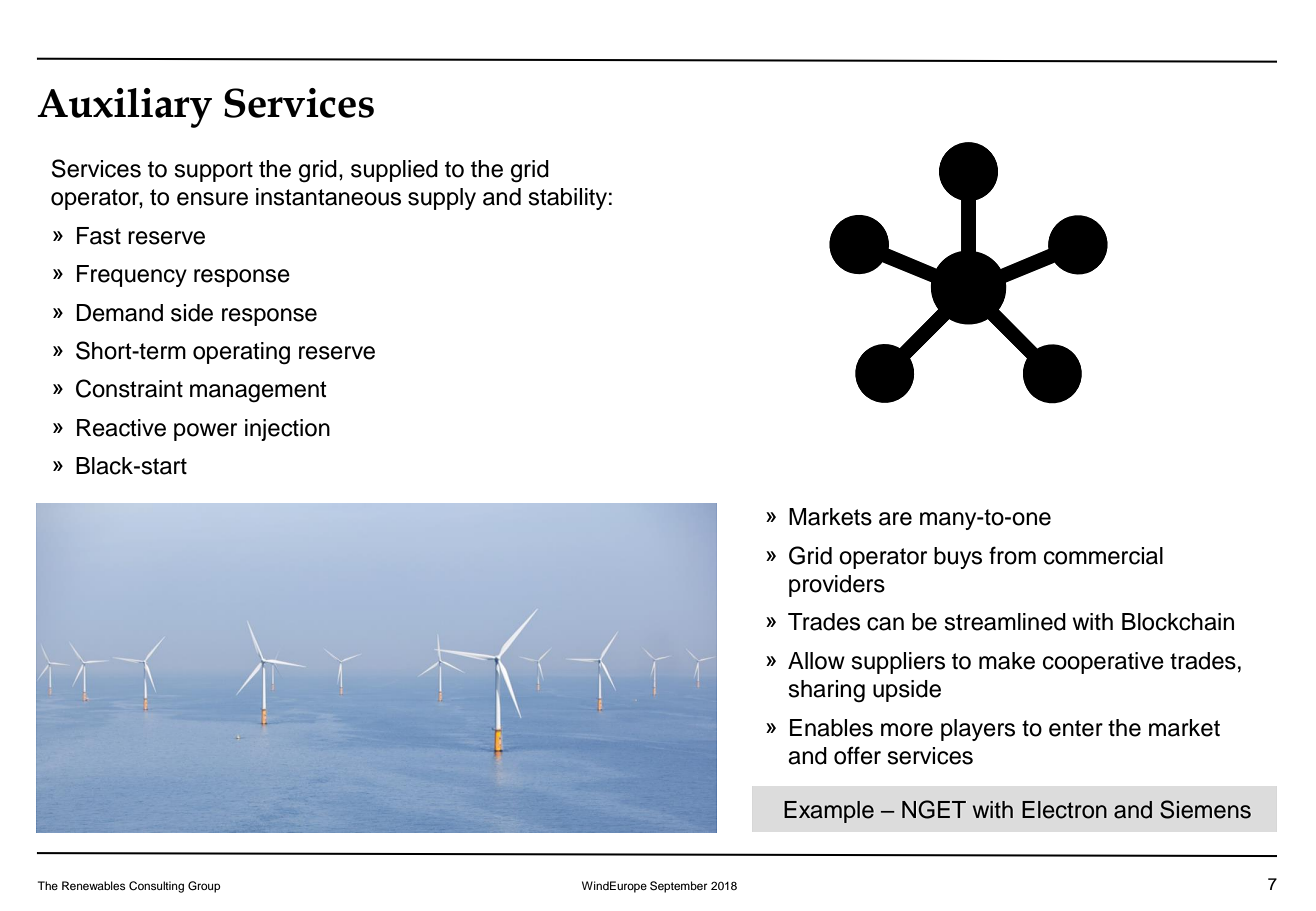  Describe the element at coordinates (213, 171) in the document. I see `support` at that location.
